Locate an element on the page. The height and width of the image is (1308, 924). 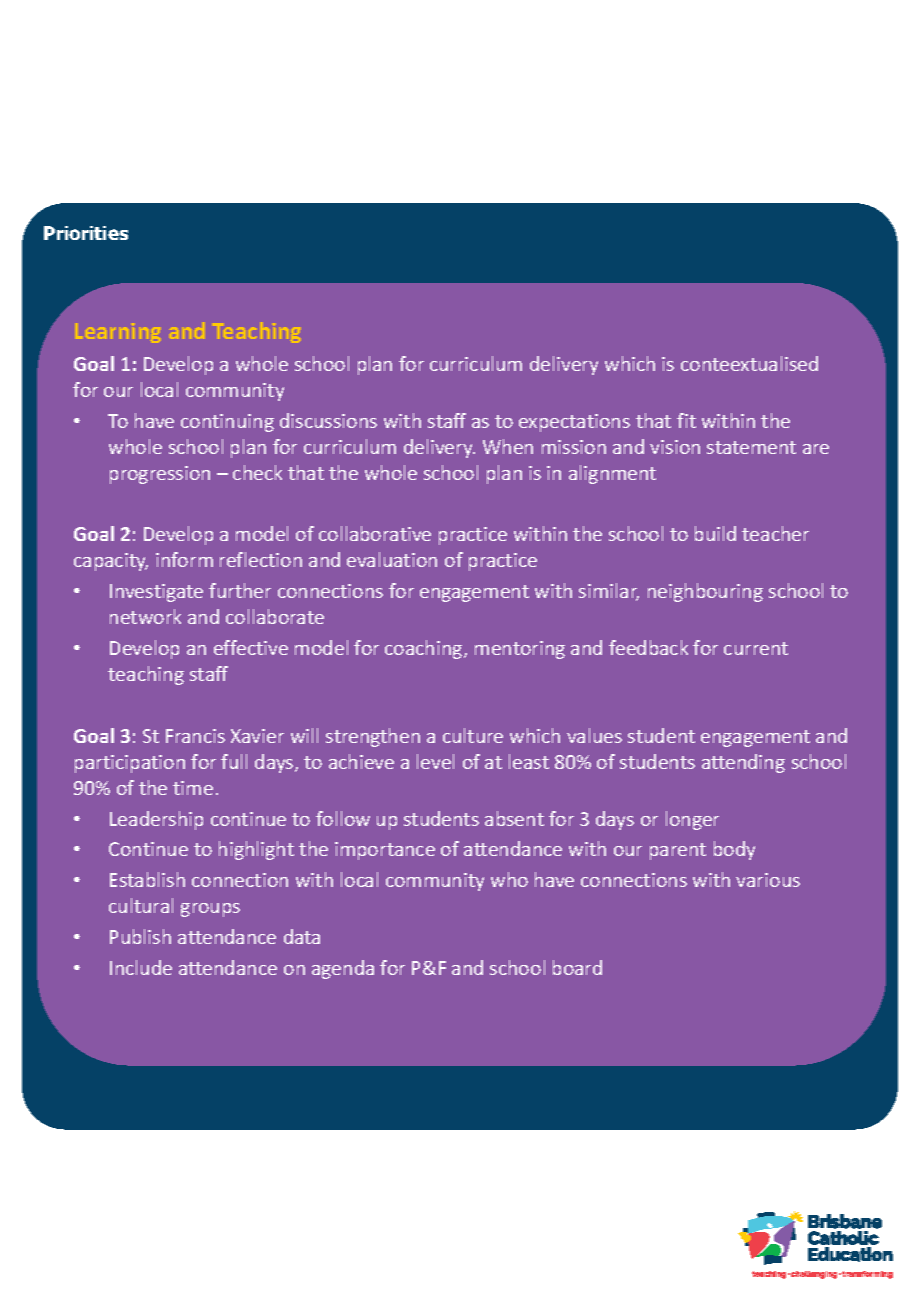
culture is located at coordinates (473, 735).
